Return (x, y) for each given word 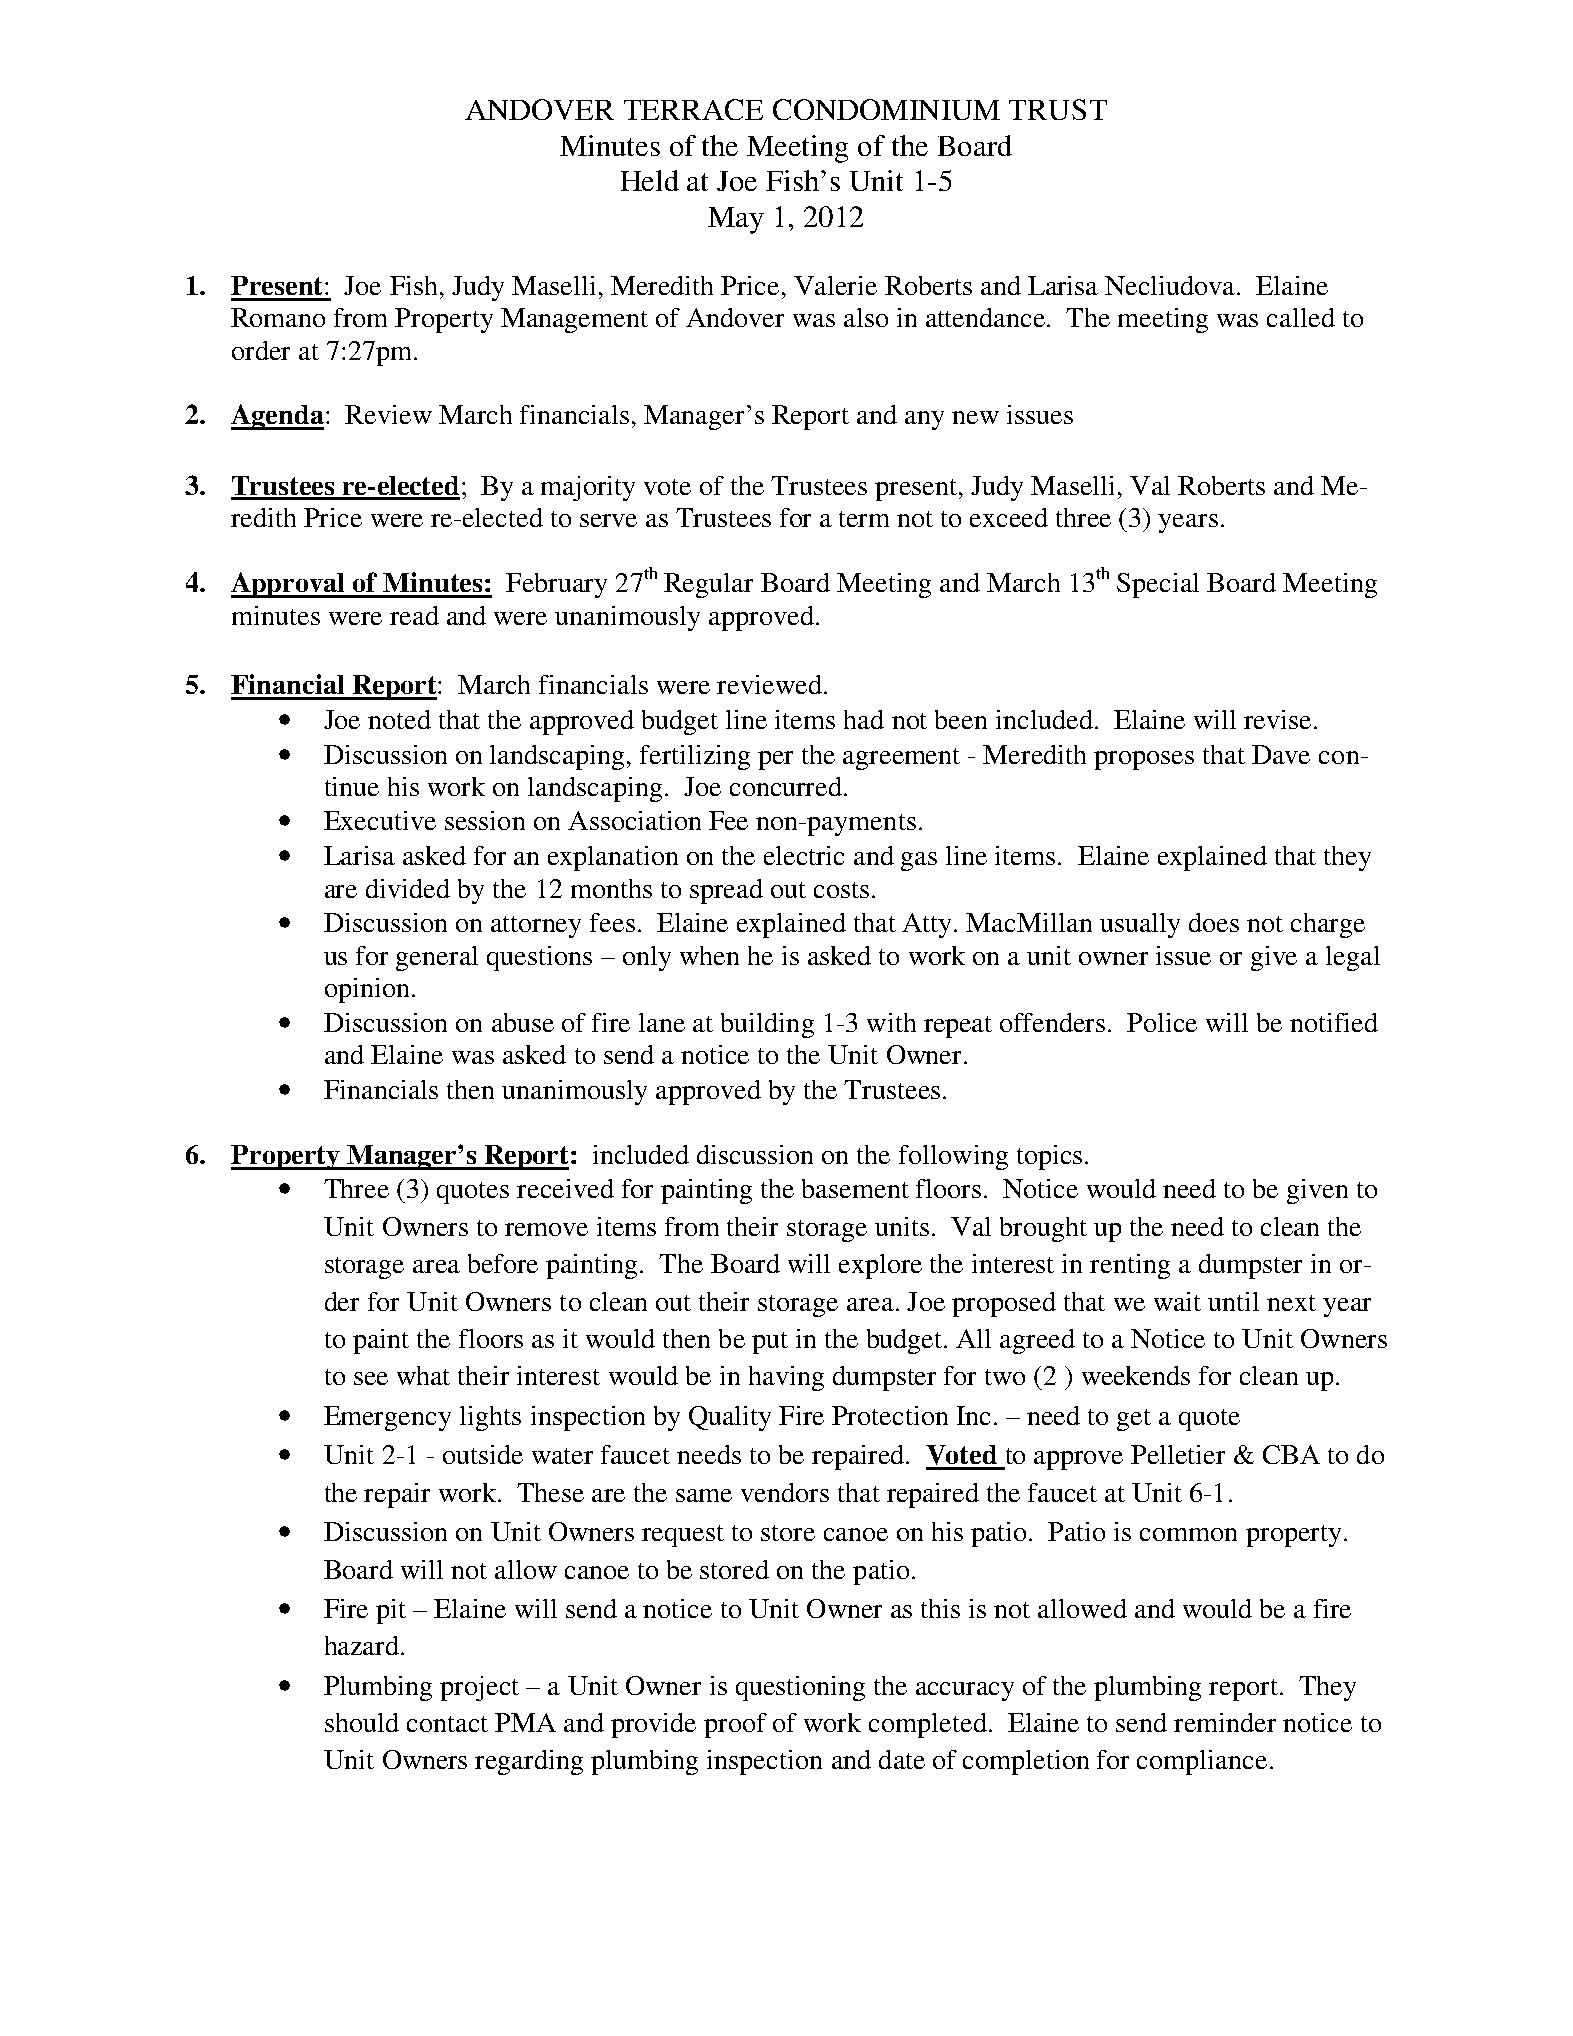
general (437, 958)
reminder (1225, 1722)
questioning (800, 1688)
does (1214, 922)
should (362, 1722)
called (1301, 317)
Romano (278, 317)
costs (841, 890)
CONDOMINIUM (886, 109)
